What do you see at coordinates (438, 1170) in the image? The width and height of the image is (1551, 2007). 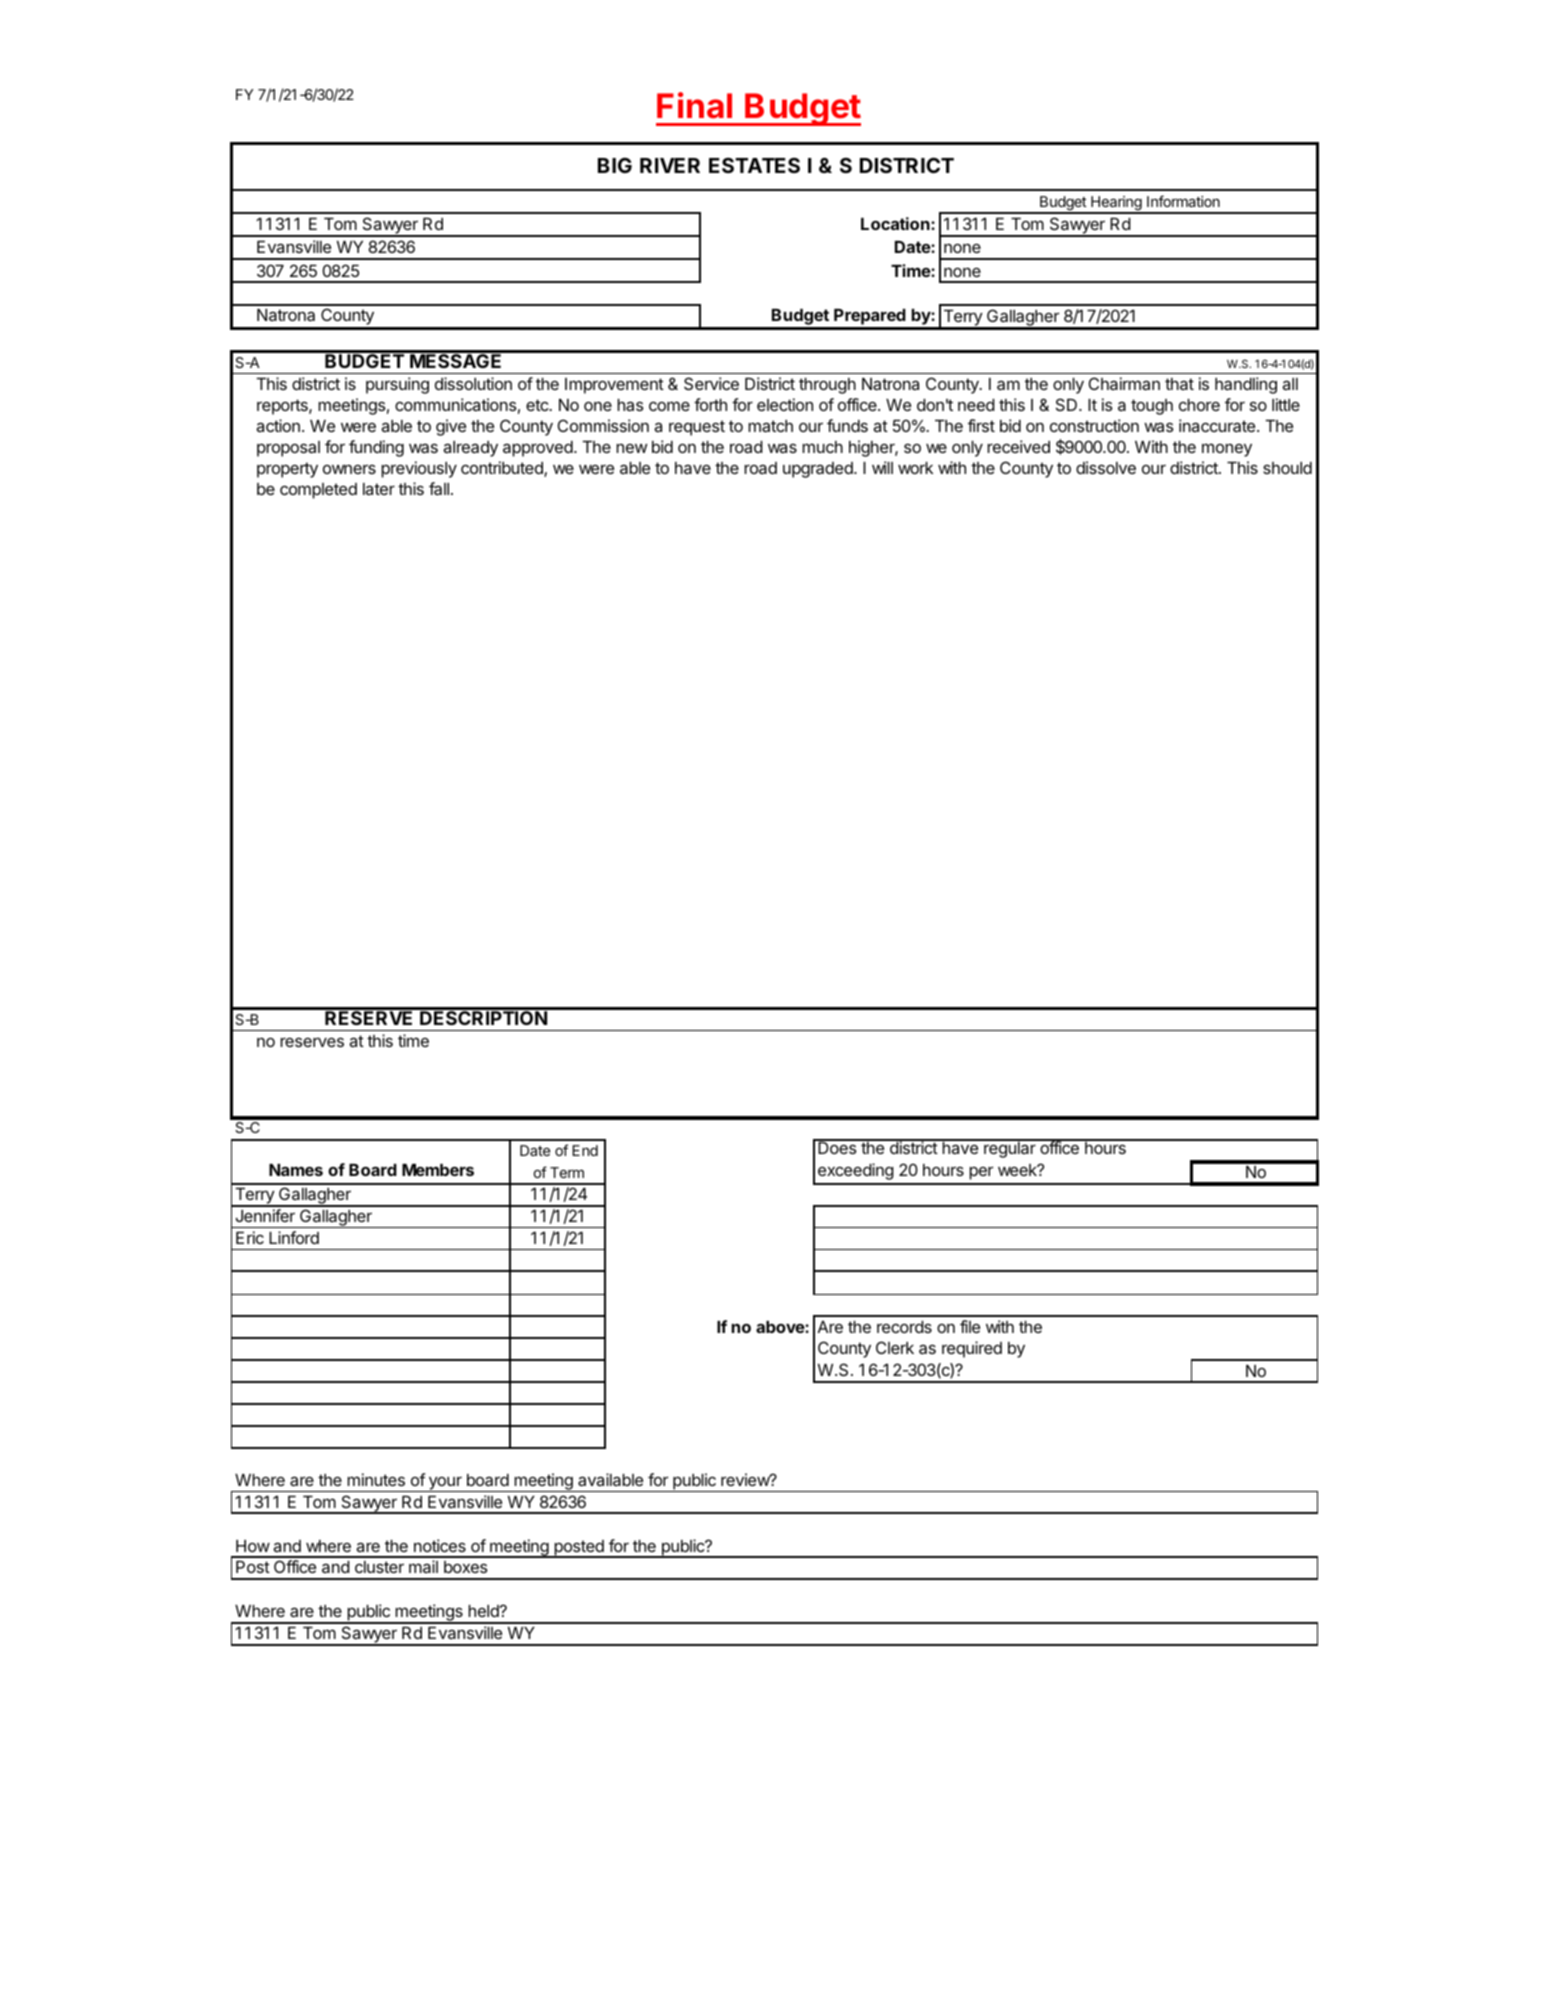 I see `Members` at bounding box center [438, 1170].
